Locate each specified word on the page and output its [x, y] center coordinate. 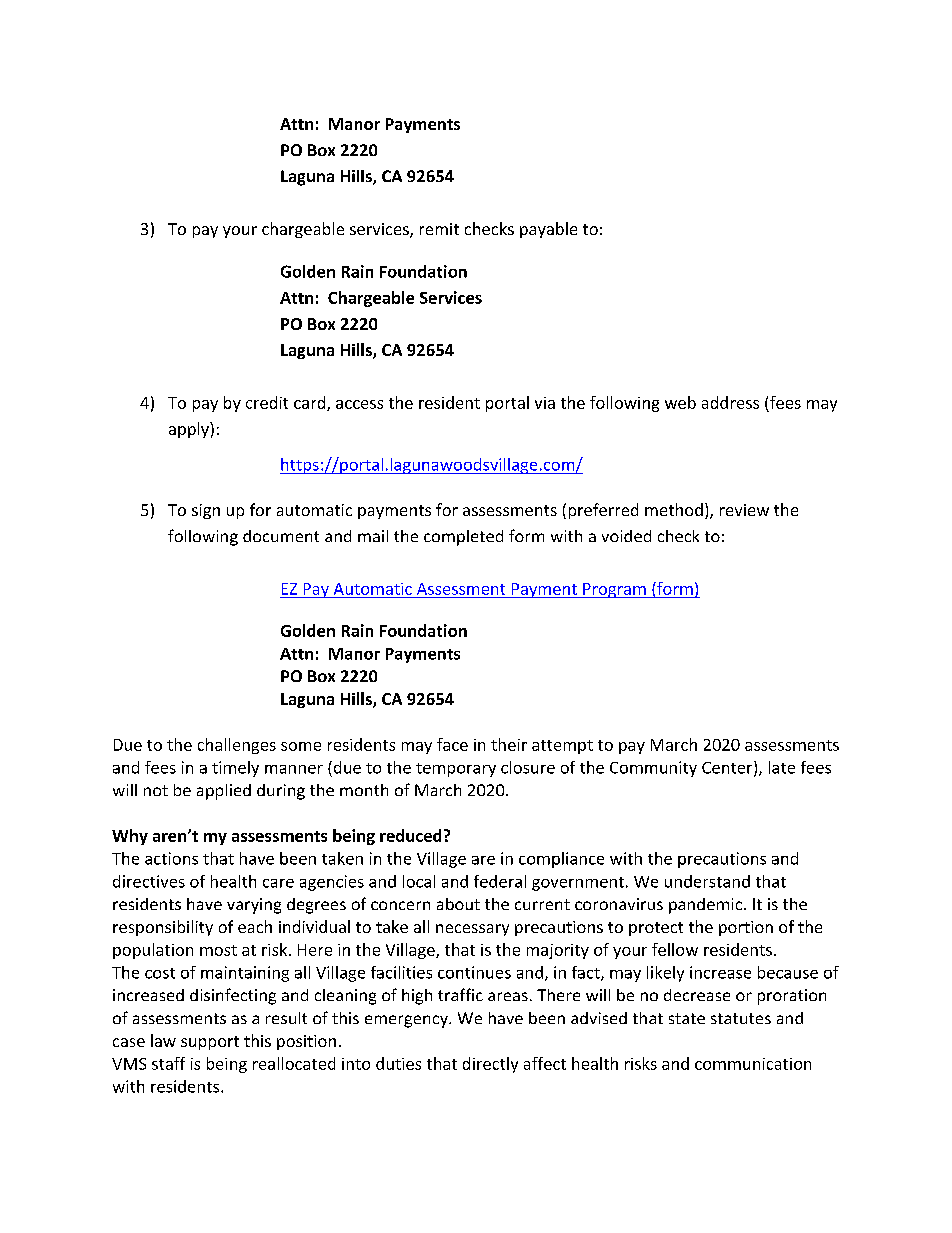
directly [490, 1065]
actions [171, 858]
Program [614, 590]
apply [190, 430]
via [545, 403]
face [452, 744]
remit [439, 229]
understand [707, 881]
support [210, 1043]
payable [548, 230]
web [680, 402]
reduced [410, 835]
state [687, 1018]
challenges [237, 746]
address [730, 402]
